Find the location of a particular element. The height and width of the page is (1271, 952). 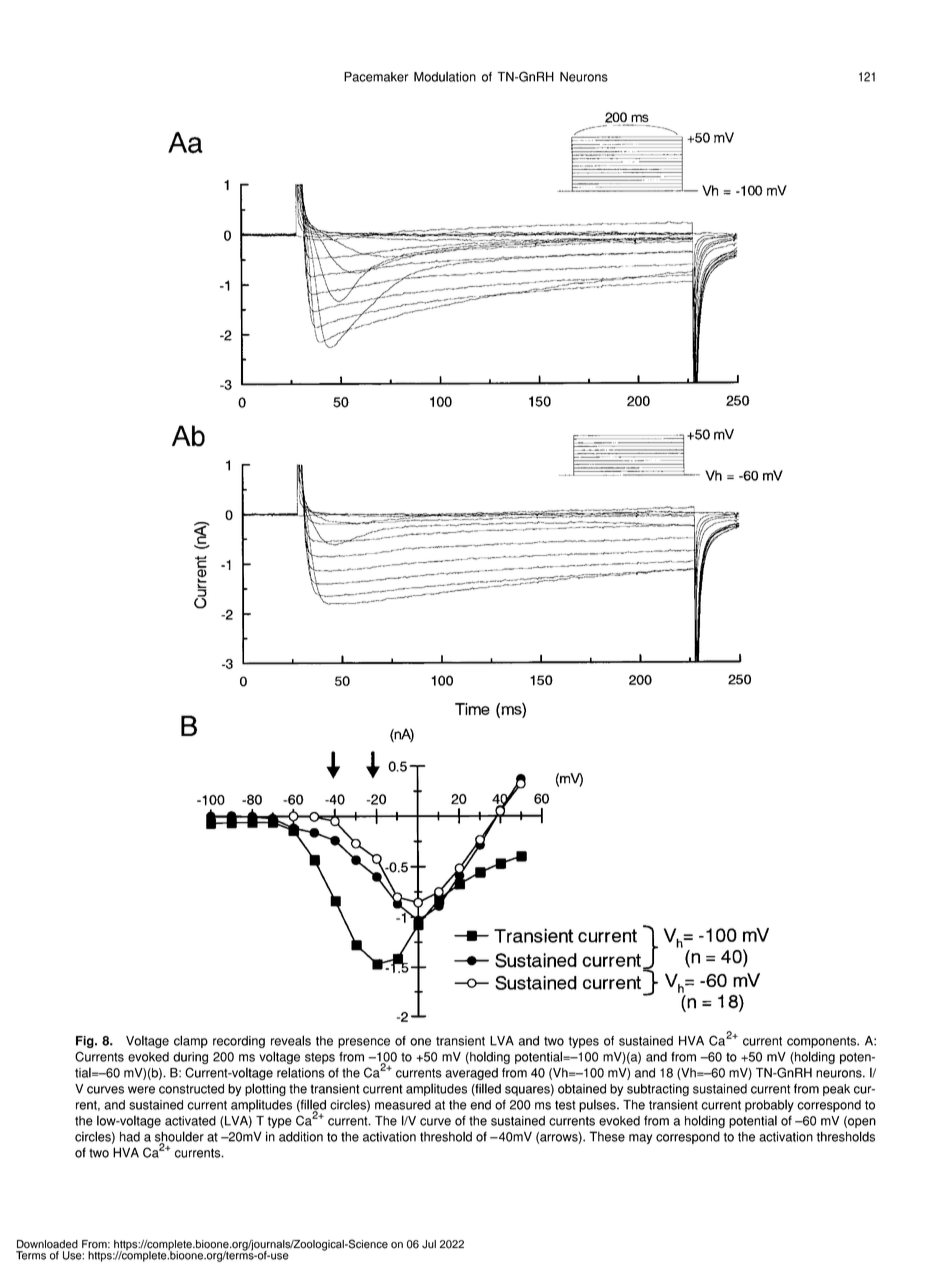

clamp is located at coordinates (191, 1041).
